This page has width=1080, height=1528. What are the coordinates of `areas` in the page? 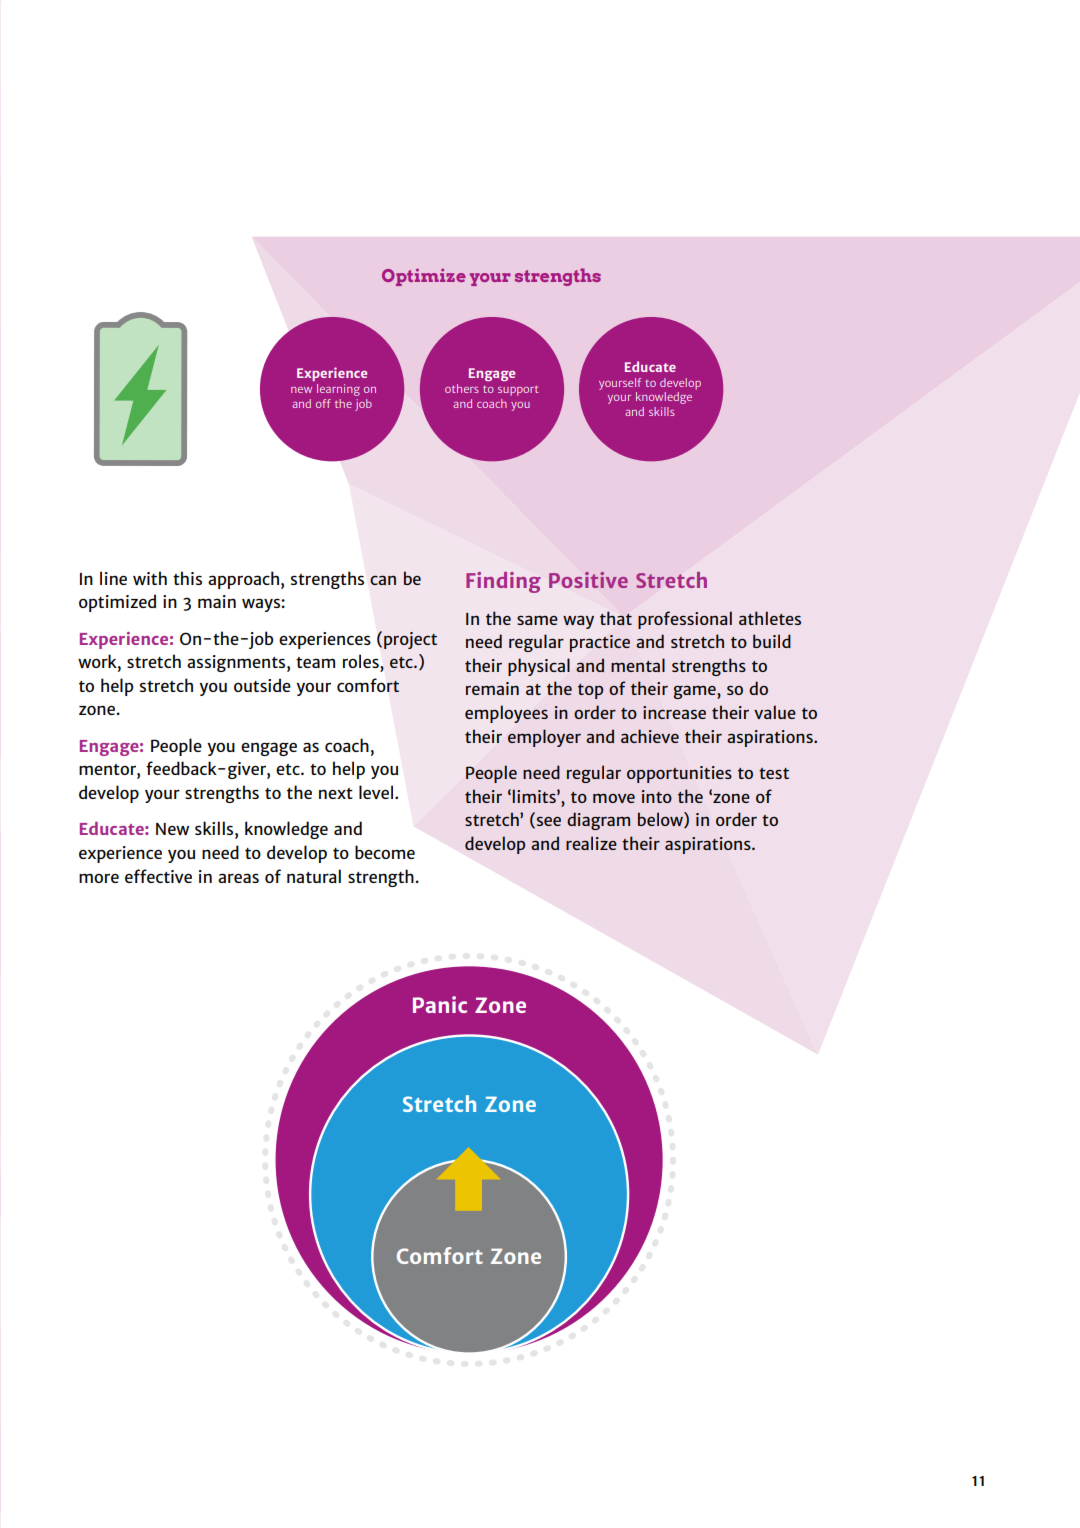 It's located at (238, 878).
